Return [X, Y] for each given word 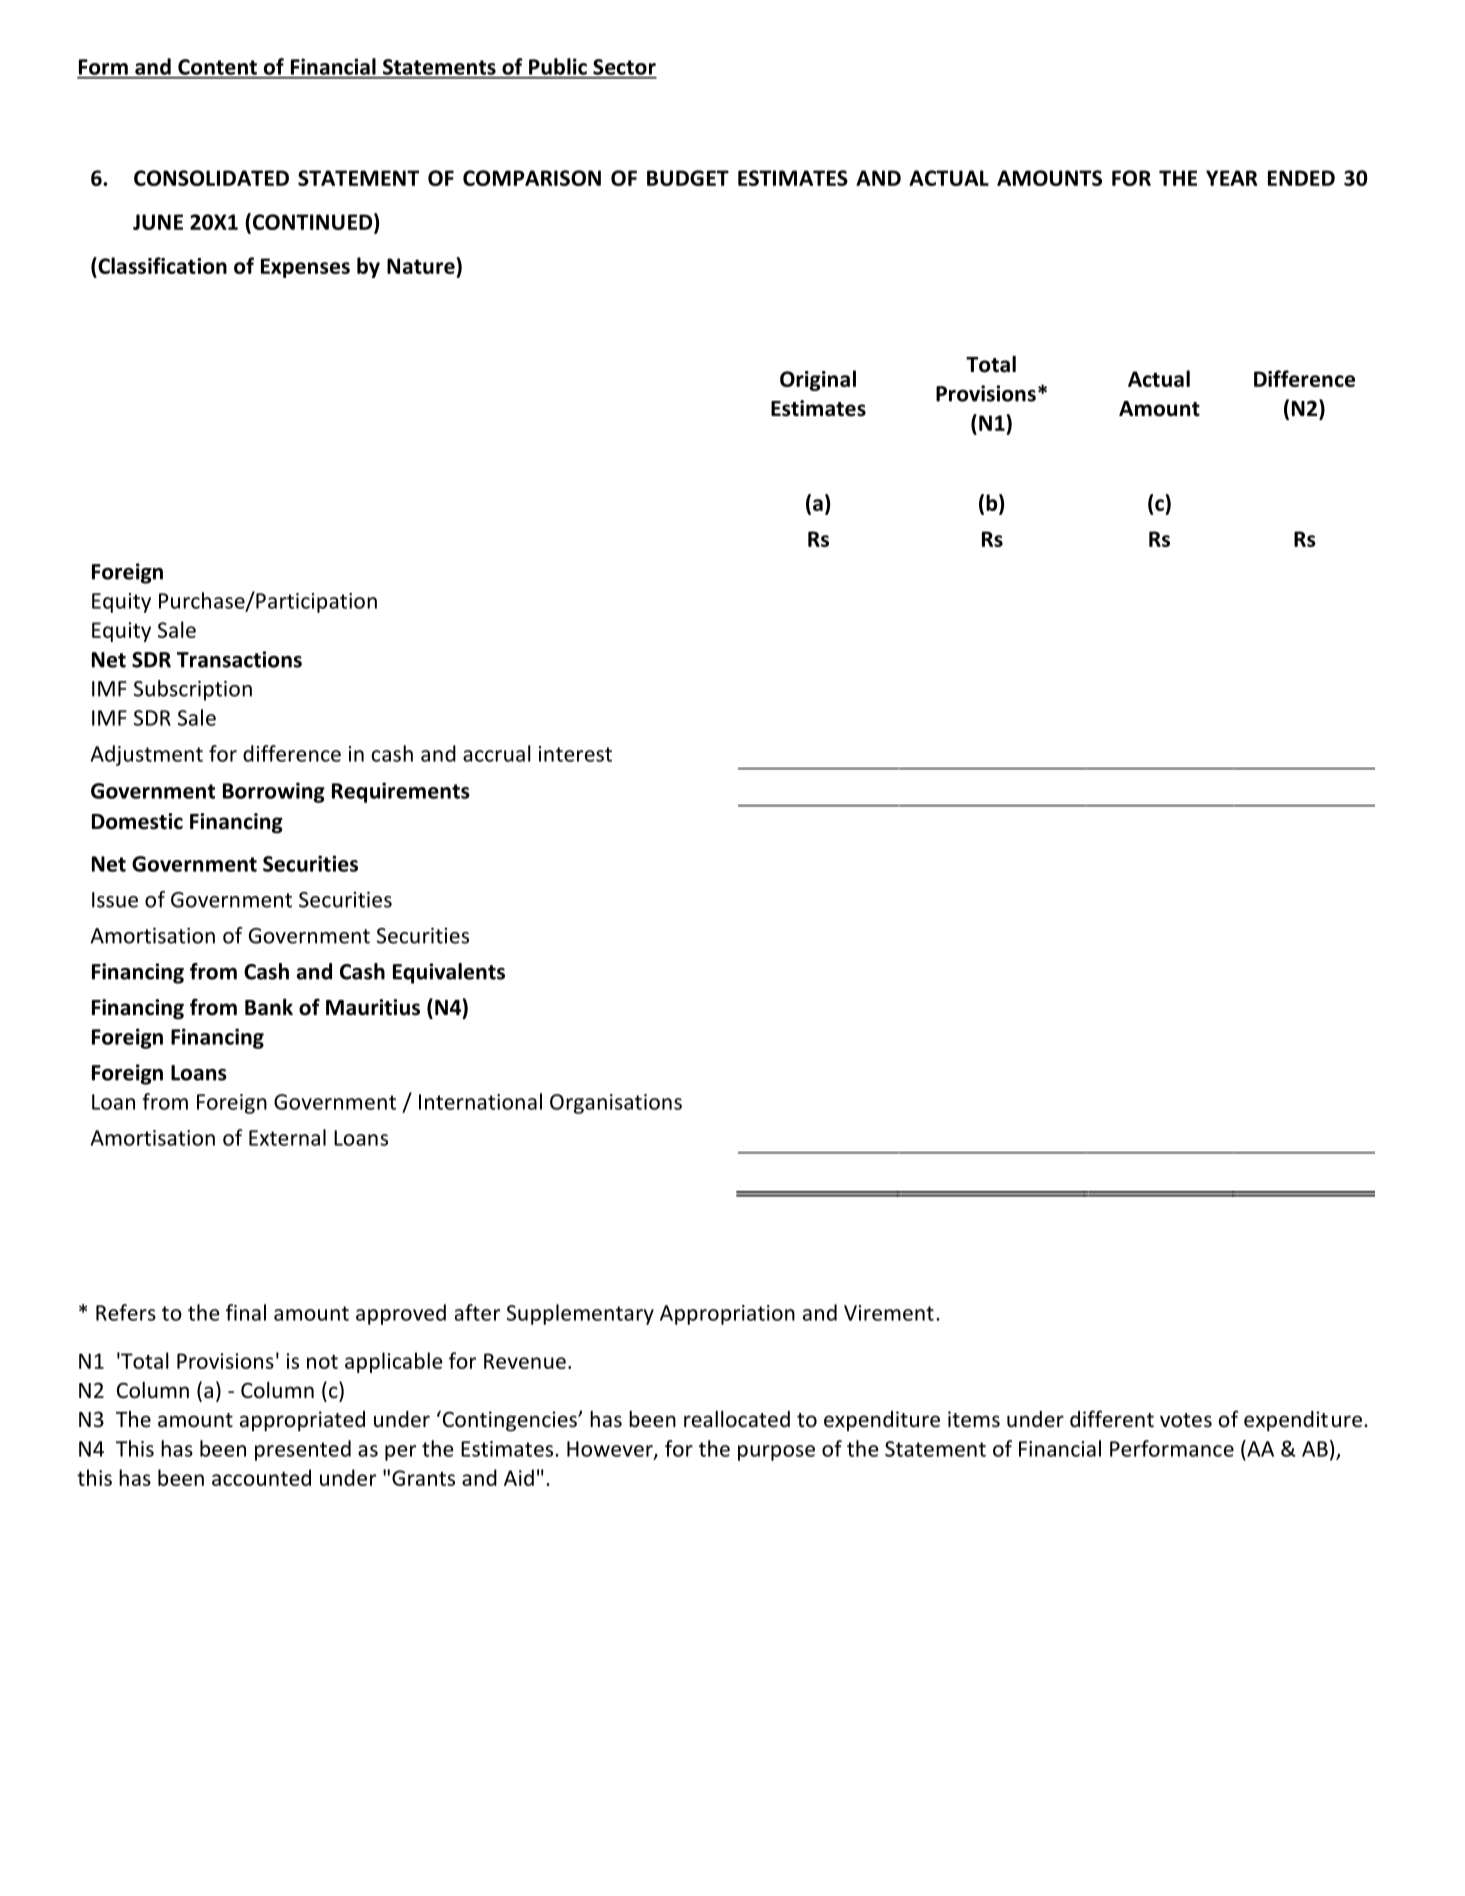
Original [818, 380]
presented [303, 1450]
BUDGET [688, 178]
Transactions [239, 659]
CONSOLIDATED [211, 178]
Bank [269, 1007]
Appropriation [727, 1315]
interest [575, 754]
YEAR [1231, 178]
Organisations [616, 1104]
